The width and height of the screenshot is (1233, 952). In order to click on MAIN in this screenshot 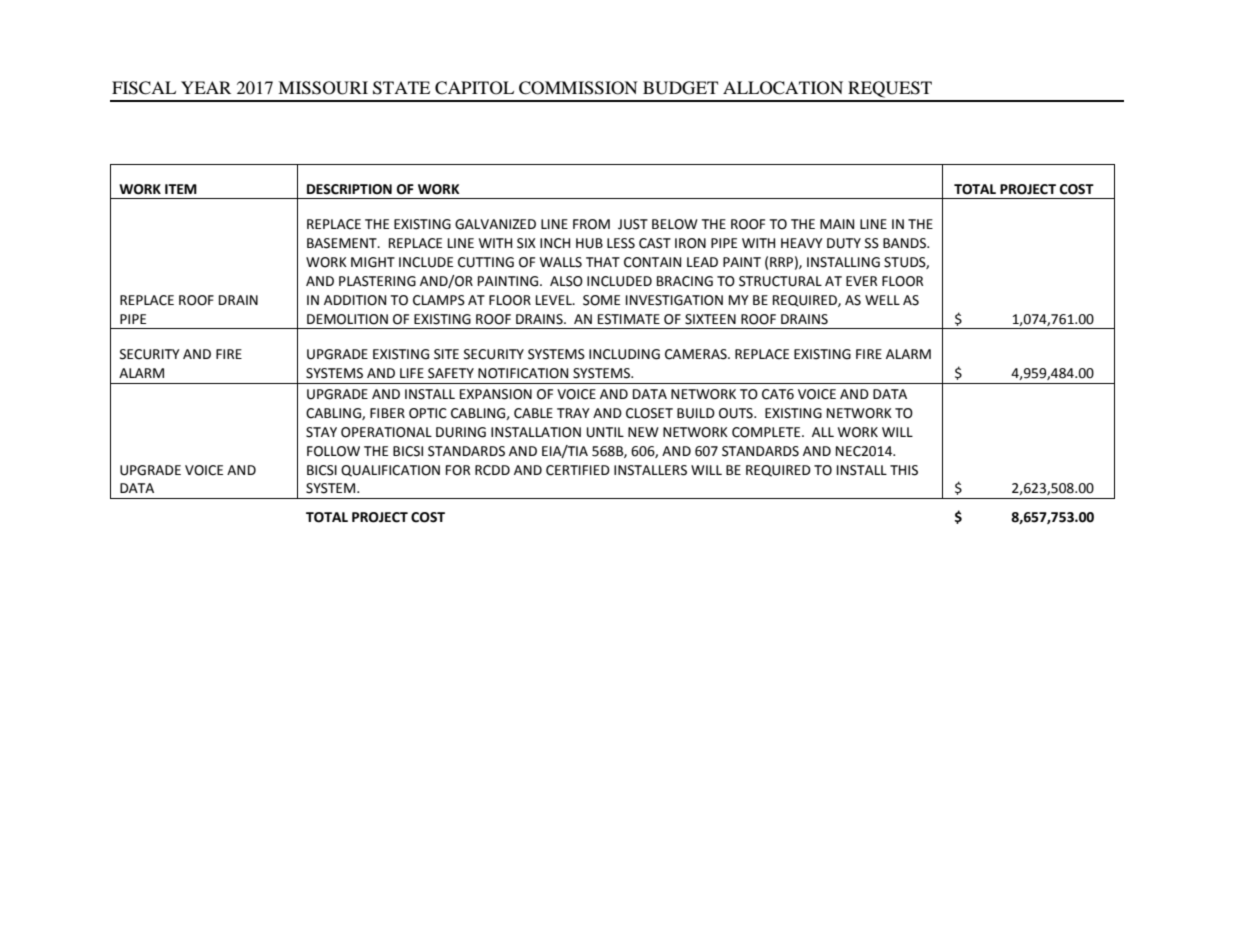, I will do `click(837, 224)`.
